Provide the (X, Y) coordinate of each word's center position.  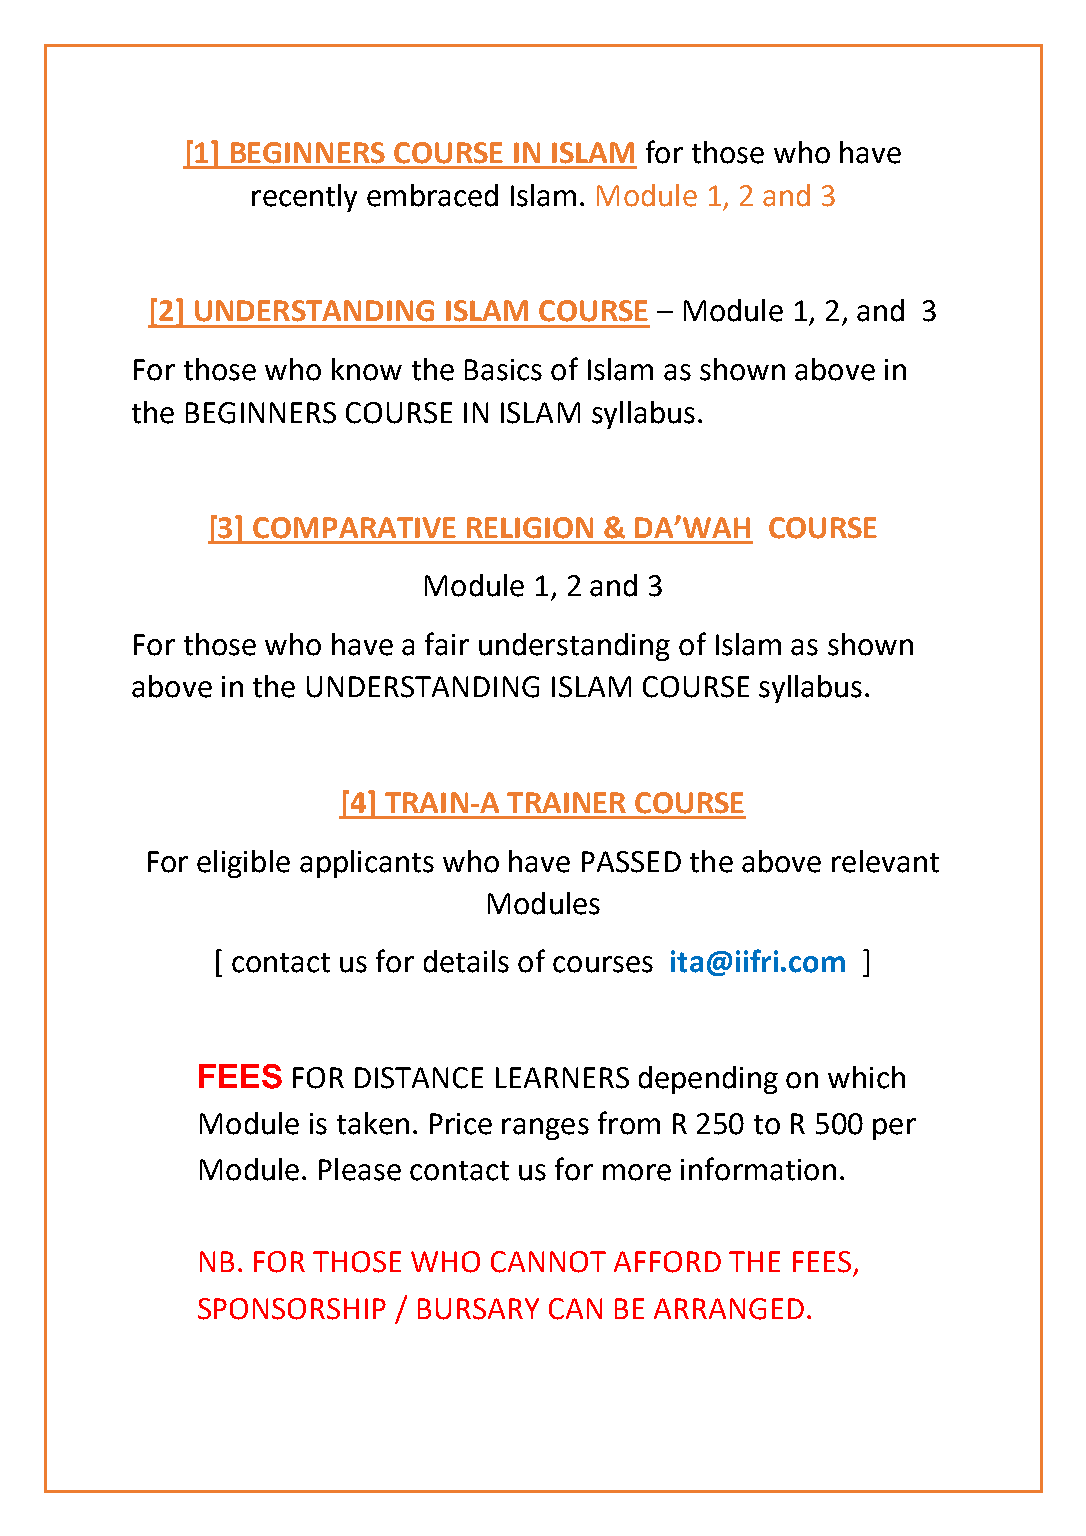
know (367, 369)
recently (304, 198)
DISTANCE (419, 1078)
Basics (503, 370)
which (866, 1077)
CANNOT (548, 1262)
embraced (432, 195)
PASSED (631, 862)
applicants (367, 864)
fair (447, 644)
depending (708, 1080)
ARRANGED (729, 1309)
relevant (885, 861)
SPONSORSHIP (292, 1309)
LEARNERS (562, 1078)
